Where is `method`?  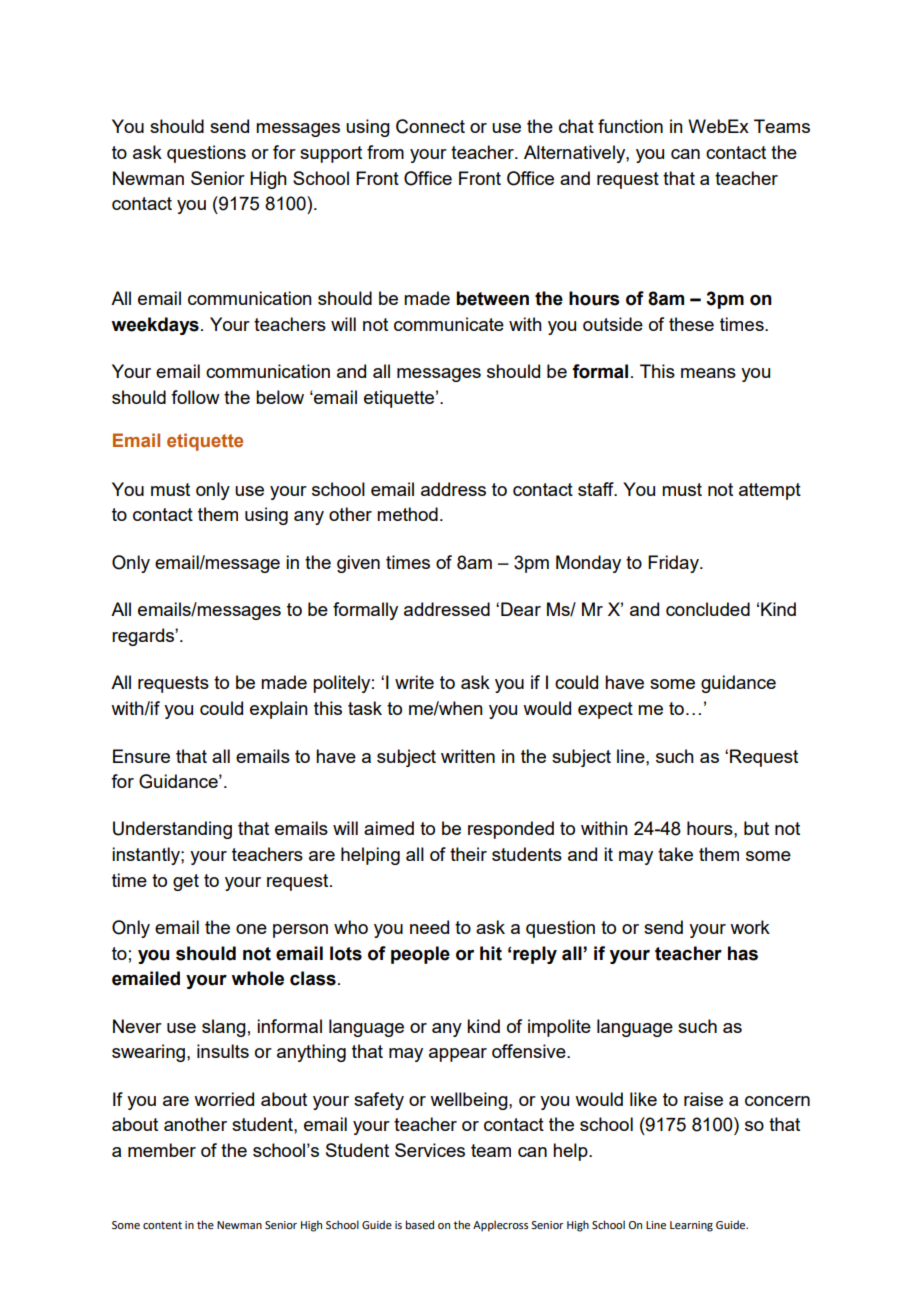 method is located at coordinates (407, 514).
